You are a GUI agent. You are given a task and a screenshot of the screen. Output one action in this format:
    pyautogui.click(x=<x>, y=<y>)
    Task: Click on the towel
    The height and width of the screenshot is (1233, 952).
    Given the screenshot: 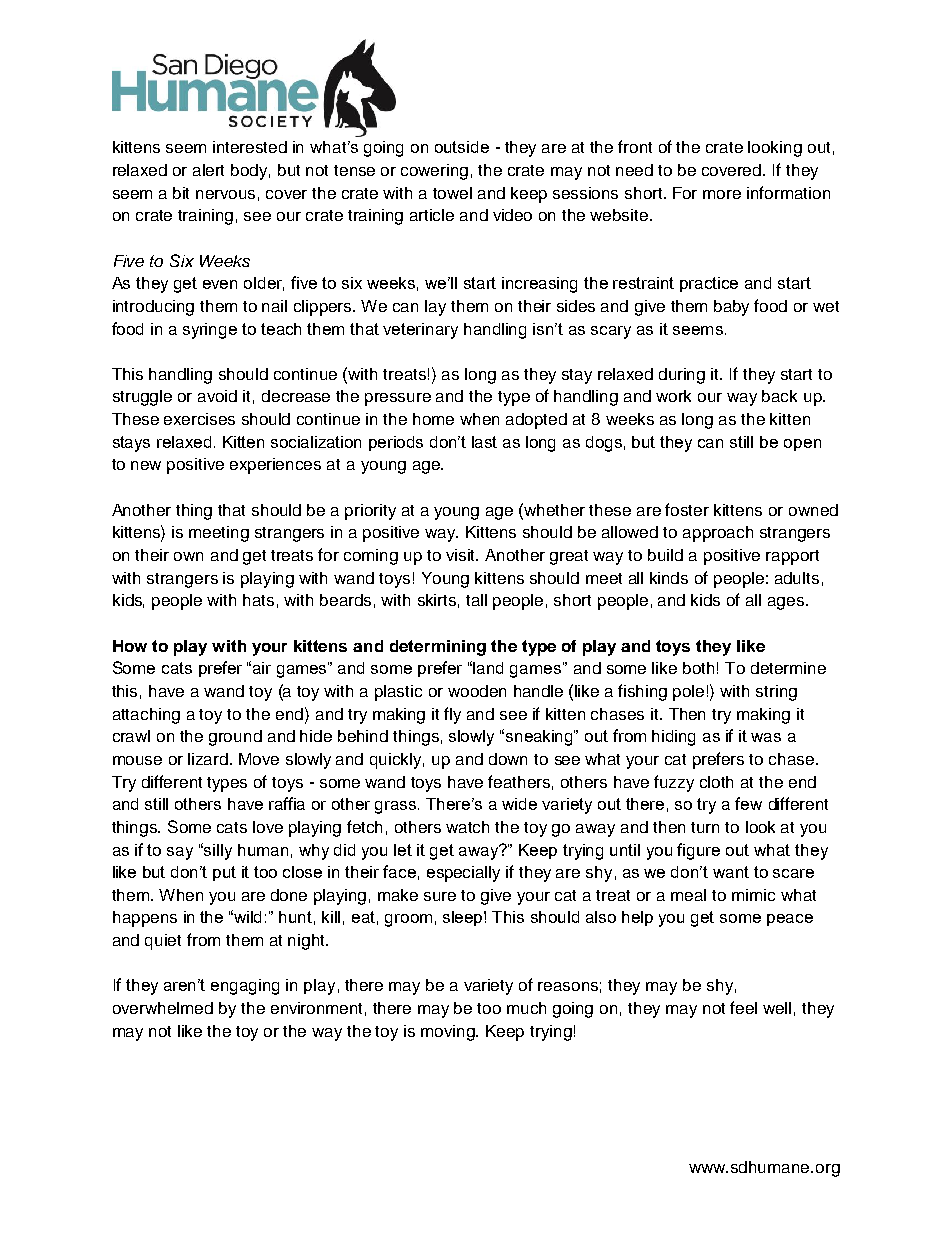 What is the action you would take?
    pyautogui.click(x=452, y=193)
